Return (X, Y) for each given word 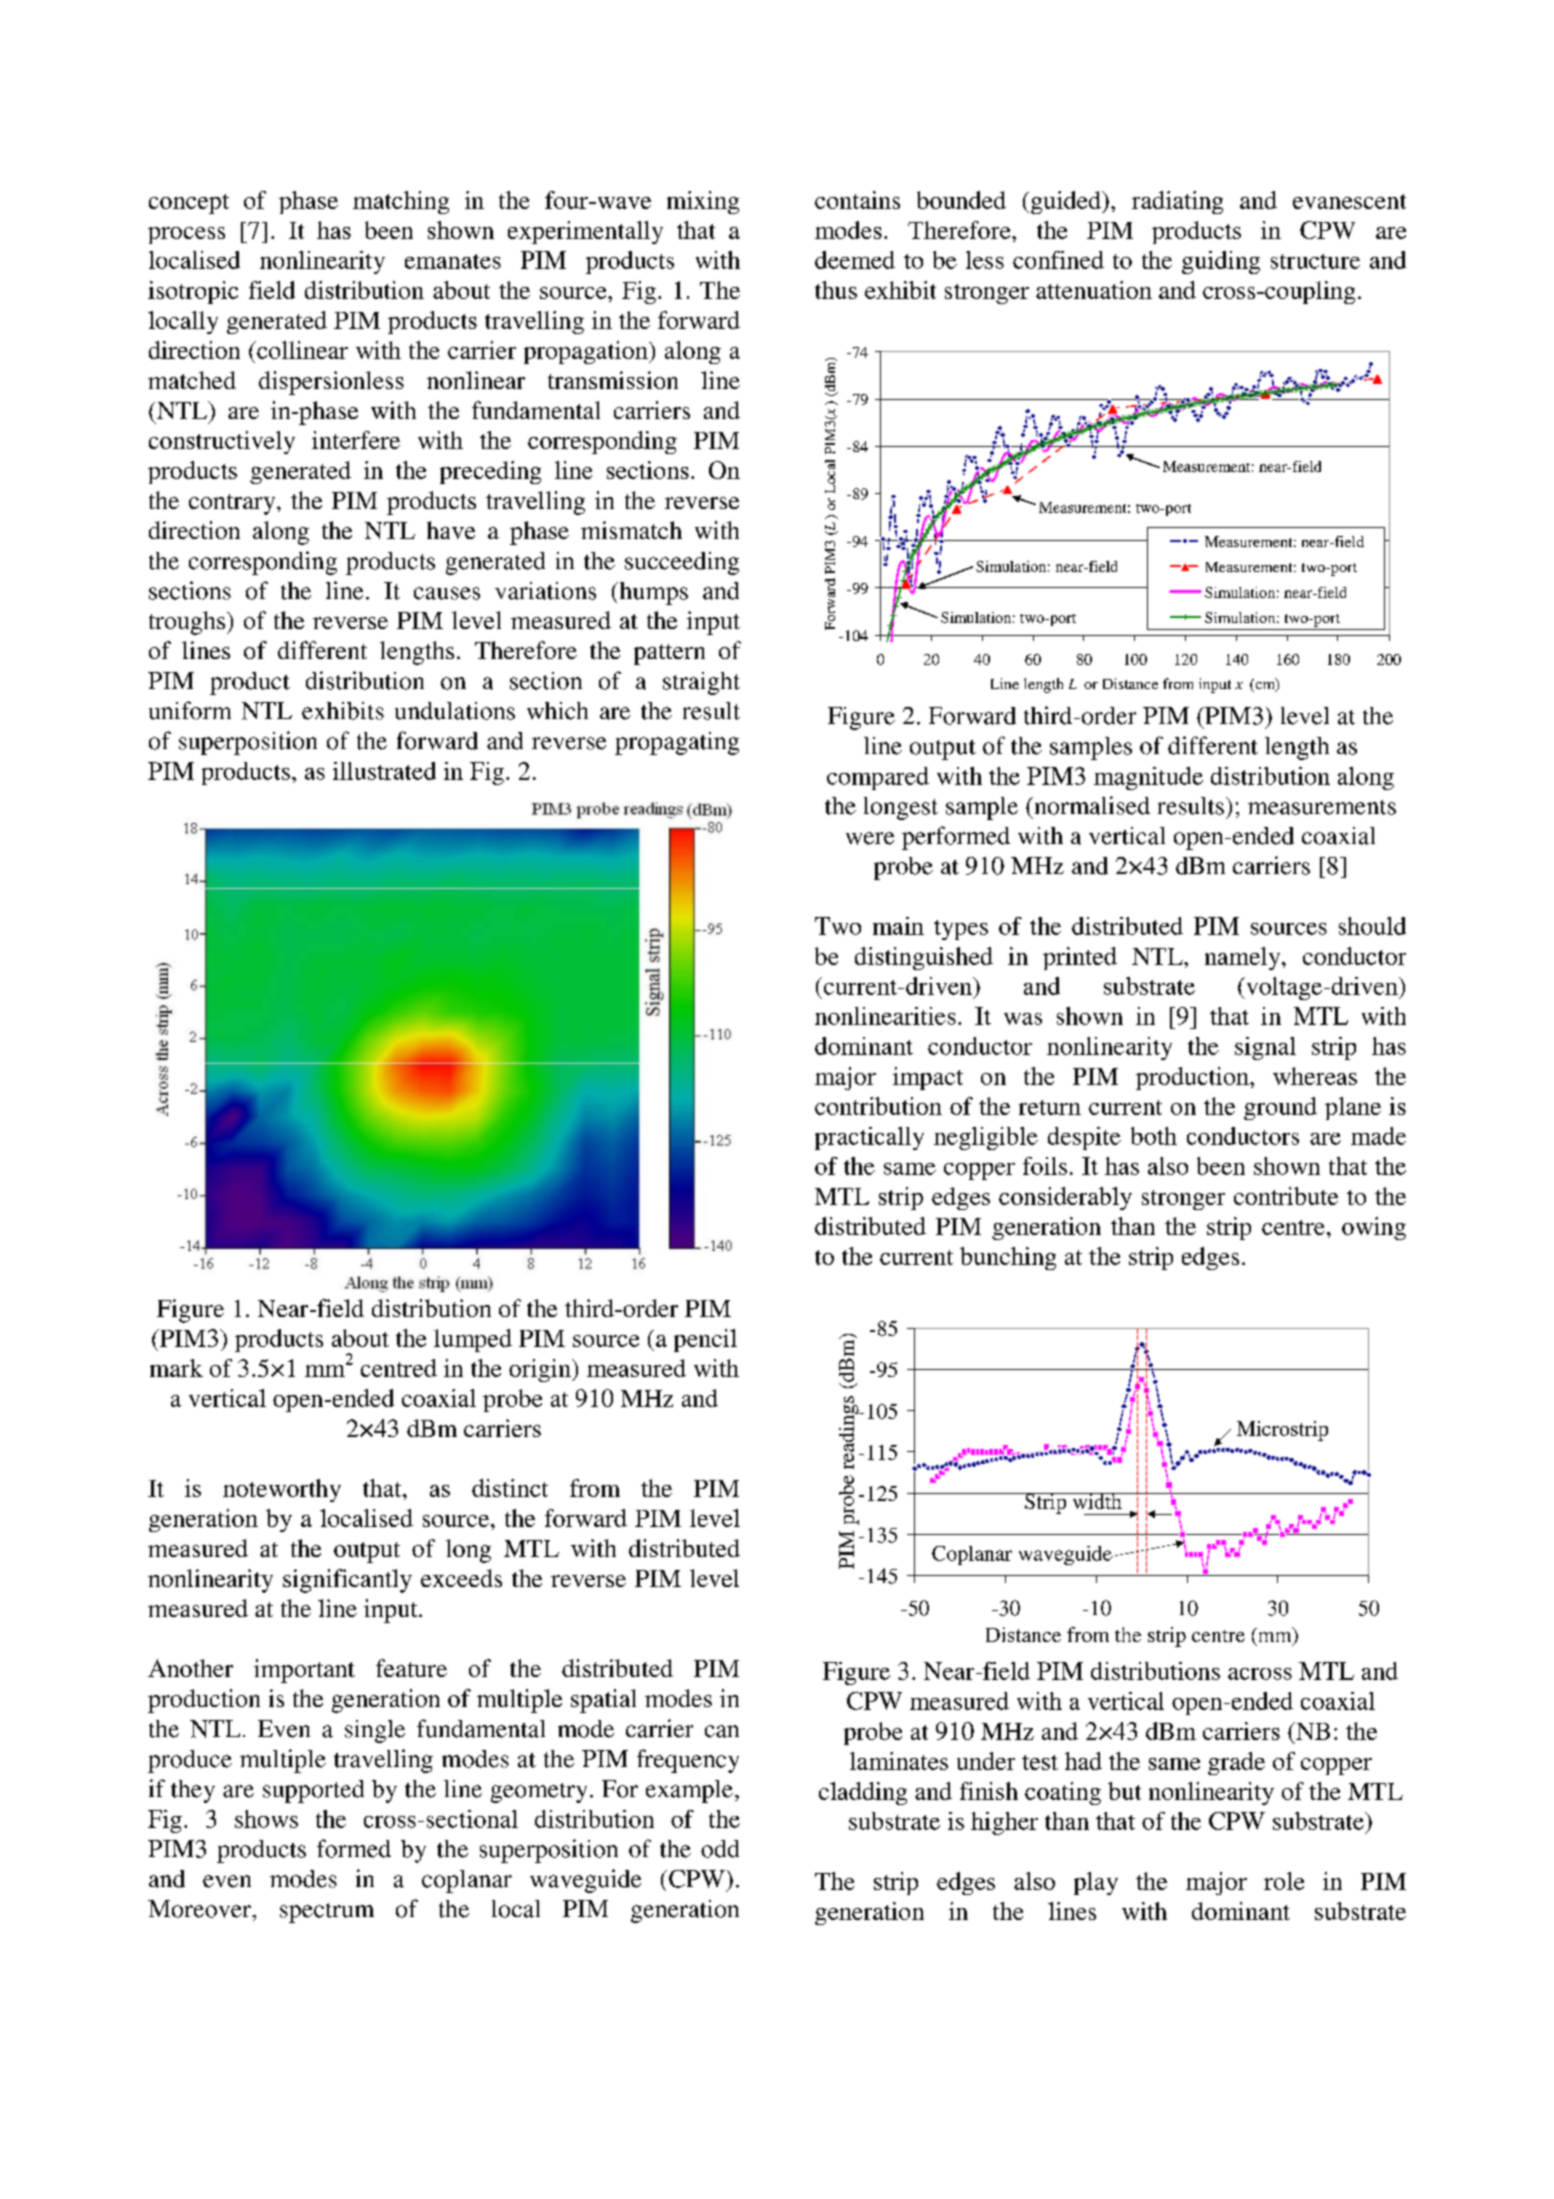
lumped (473, 1340)
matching (401, 202)
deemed (855, 260)
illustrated (384, 771)
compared (878, 778)
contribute (1286, 1196)
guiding (1221, 262)
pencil (705, 1340)
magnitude (1148, 778)
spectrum (327, 1913)
